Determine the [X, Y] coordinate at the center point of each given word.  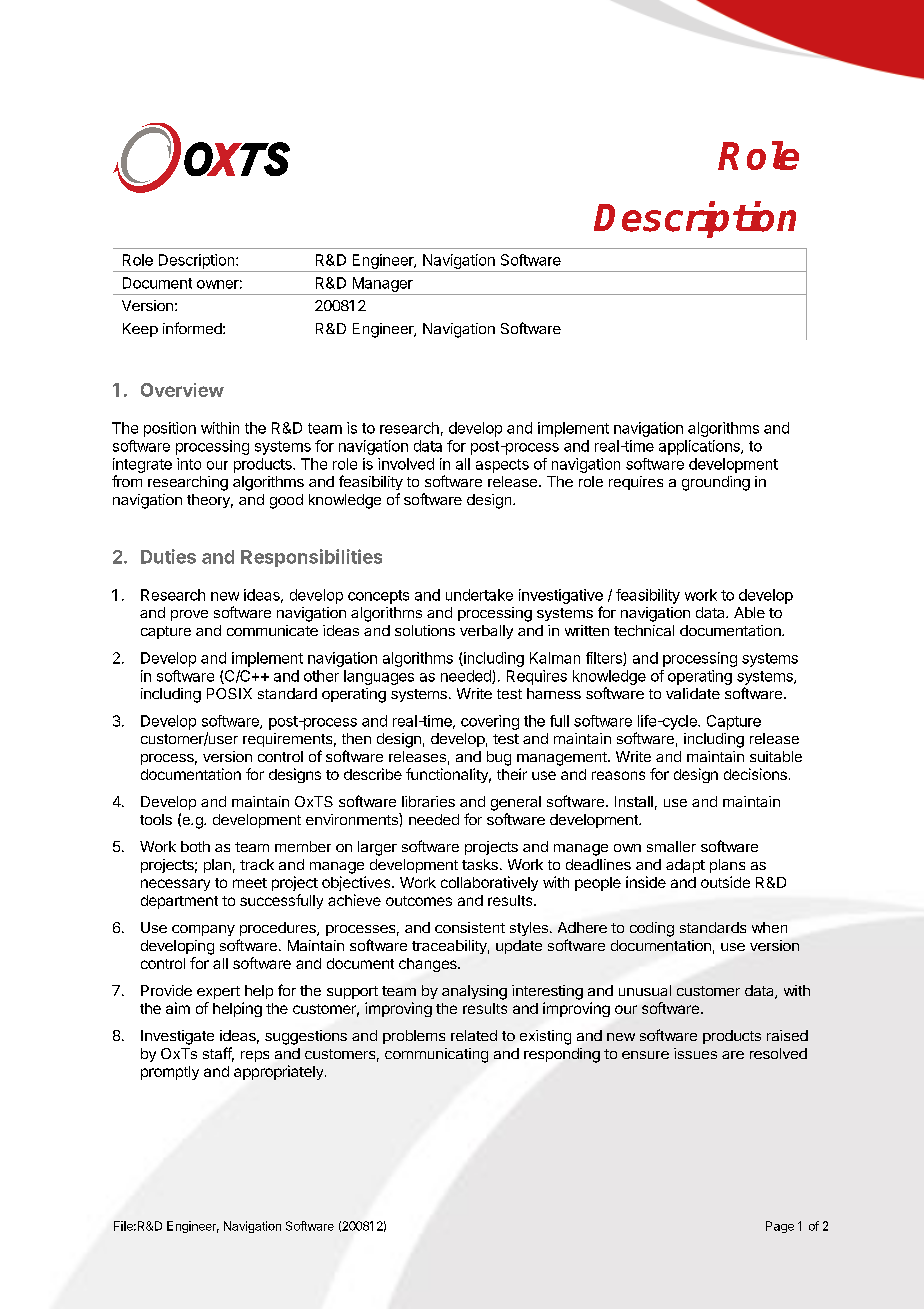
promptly [170, 1073]
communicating [436, 1055]
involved [406, 464]
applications [700, 447]
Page [780, 1227]
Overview [182, 390]
